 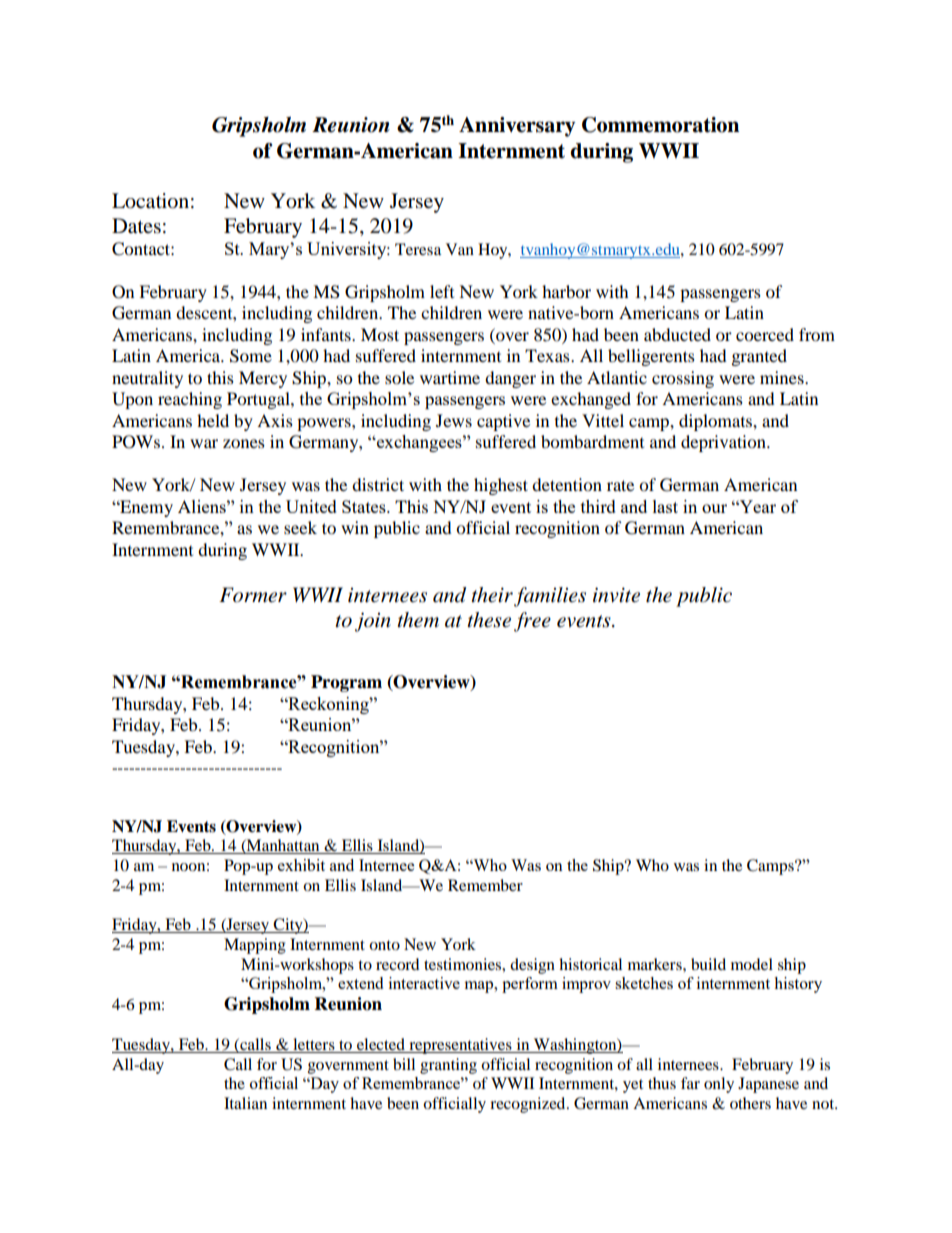 What do you see at coordinates (136, 226) in the screenshot?
I see `Dates` at bounding box center [136, 226].
